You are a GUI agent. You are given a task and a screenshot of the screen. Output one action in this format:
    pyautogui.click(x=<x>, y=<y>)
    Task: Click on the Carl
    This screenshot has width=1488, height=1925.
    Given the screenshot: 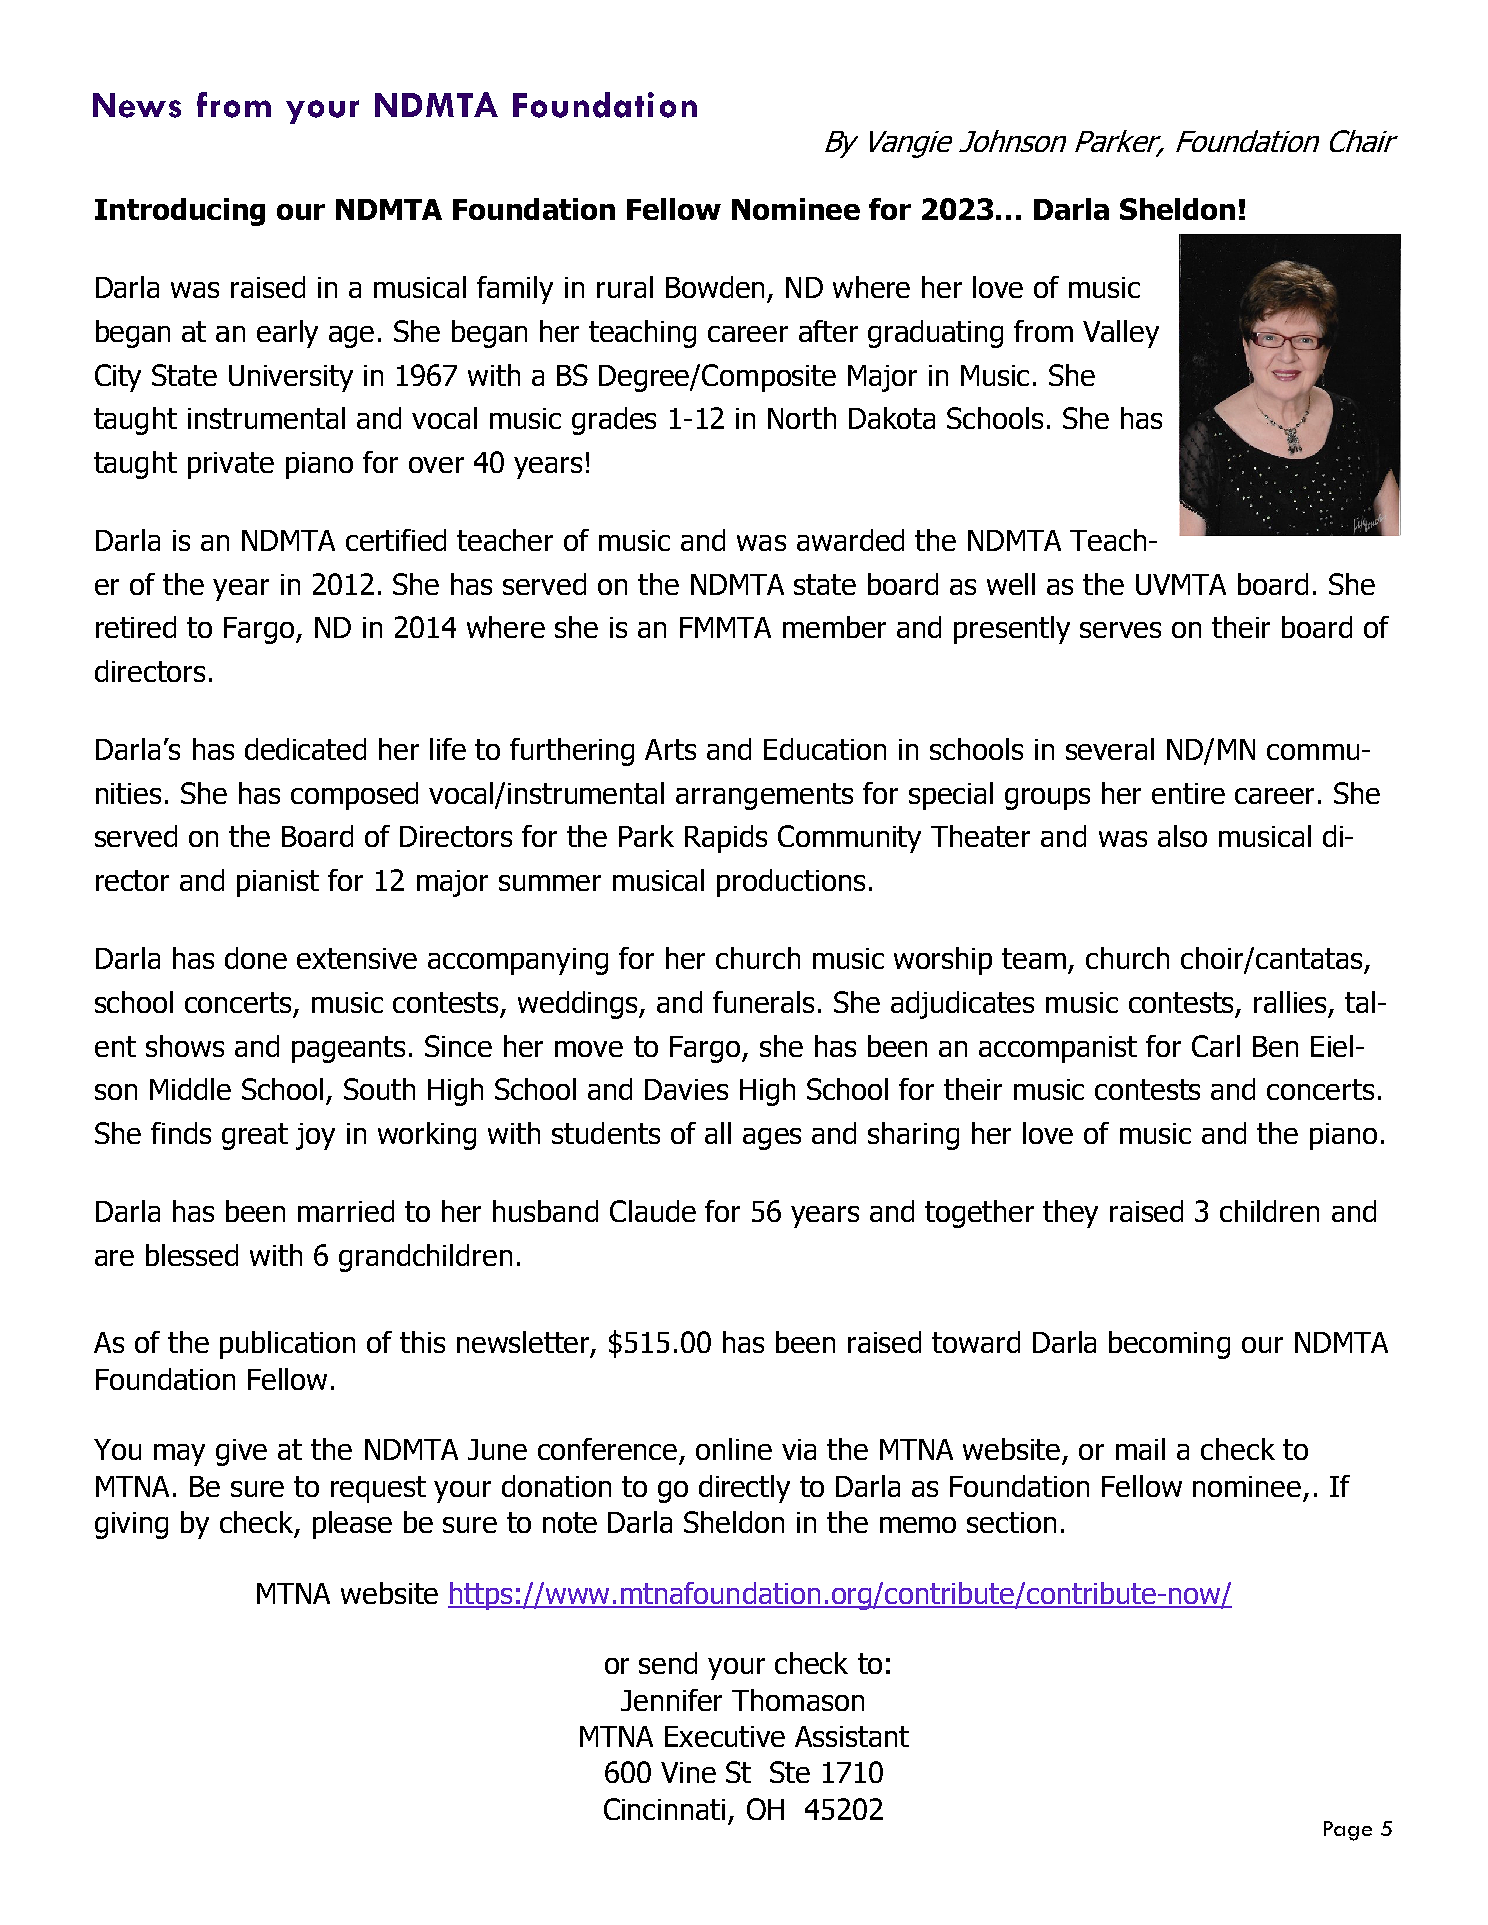 What is the action you would take?
    pyautogui.click(x=1216, y=1046)
